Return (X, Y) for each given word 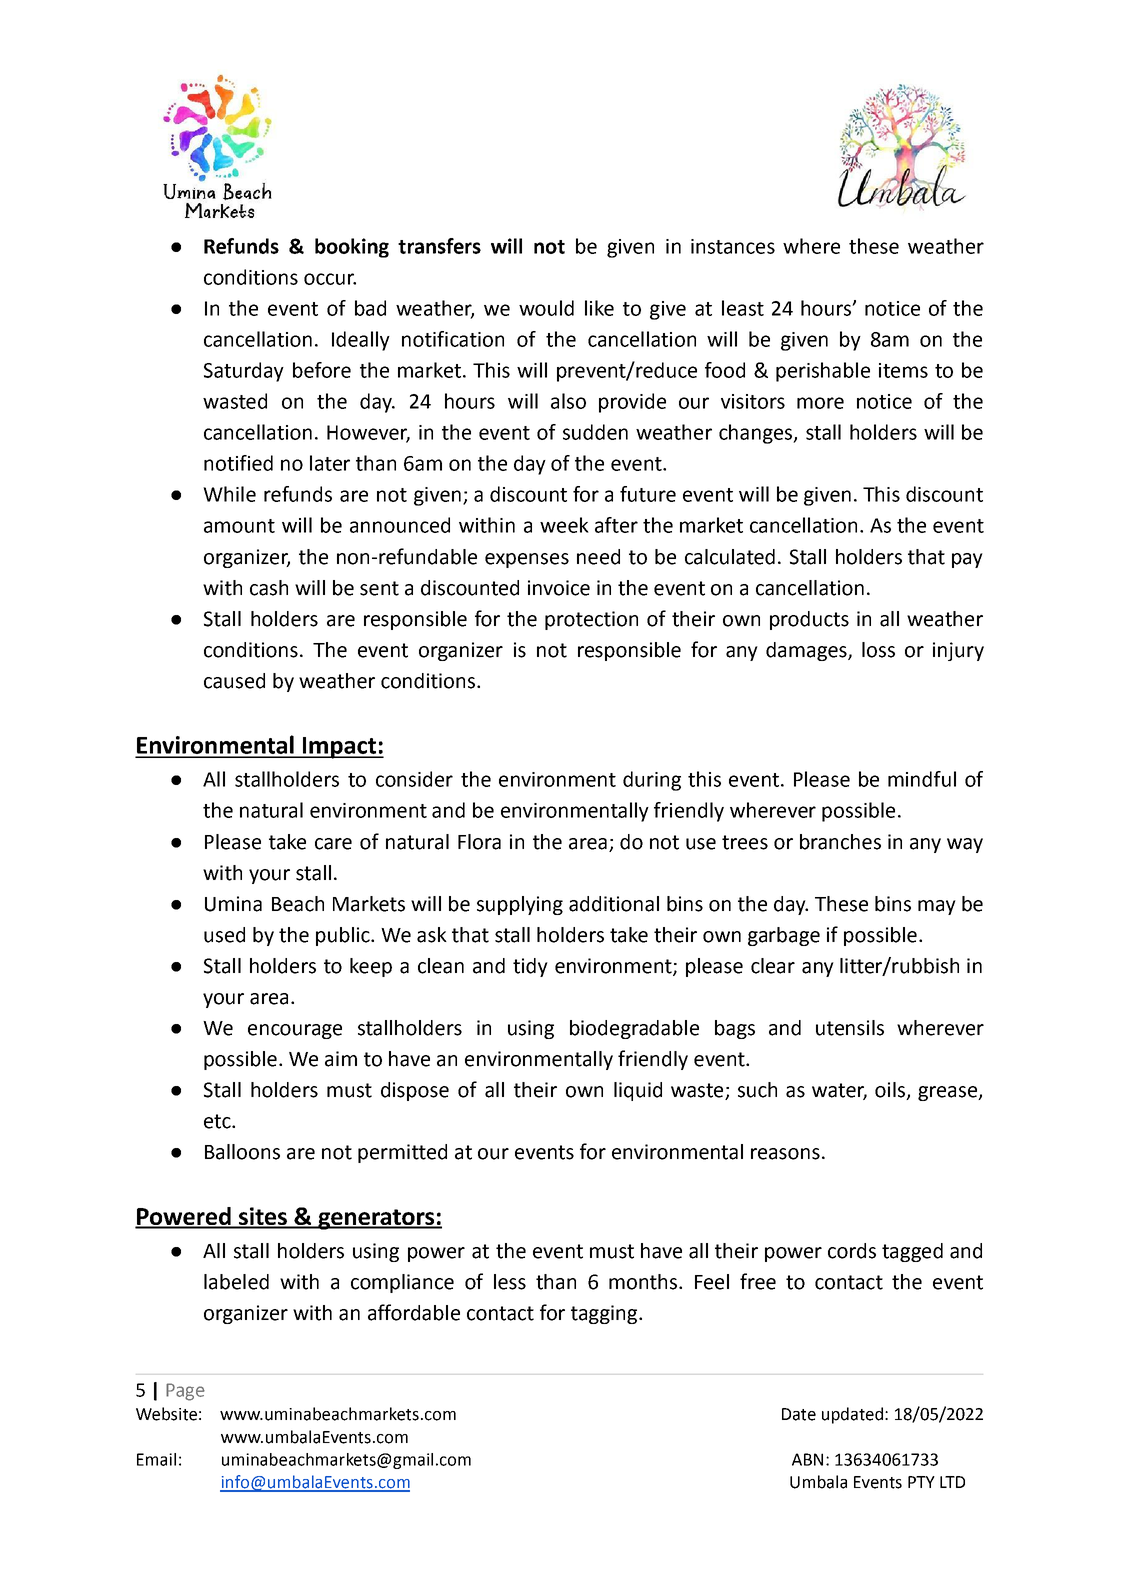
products (809, 620)
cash (269, 588)
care (333, 844)
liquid (638, 1091)
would (546, 308)
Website (166, 1414)
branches (840, 842)
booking (352, 248)
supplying (520, 905)
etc (218, 1121)
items (903, 370)
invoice (559, 588)
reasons (785, 1154)
